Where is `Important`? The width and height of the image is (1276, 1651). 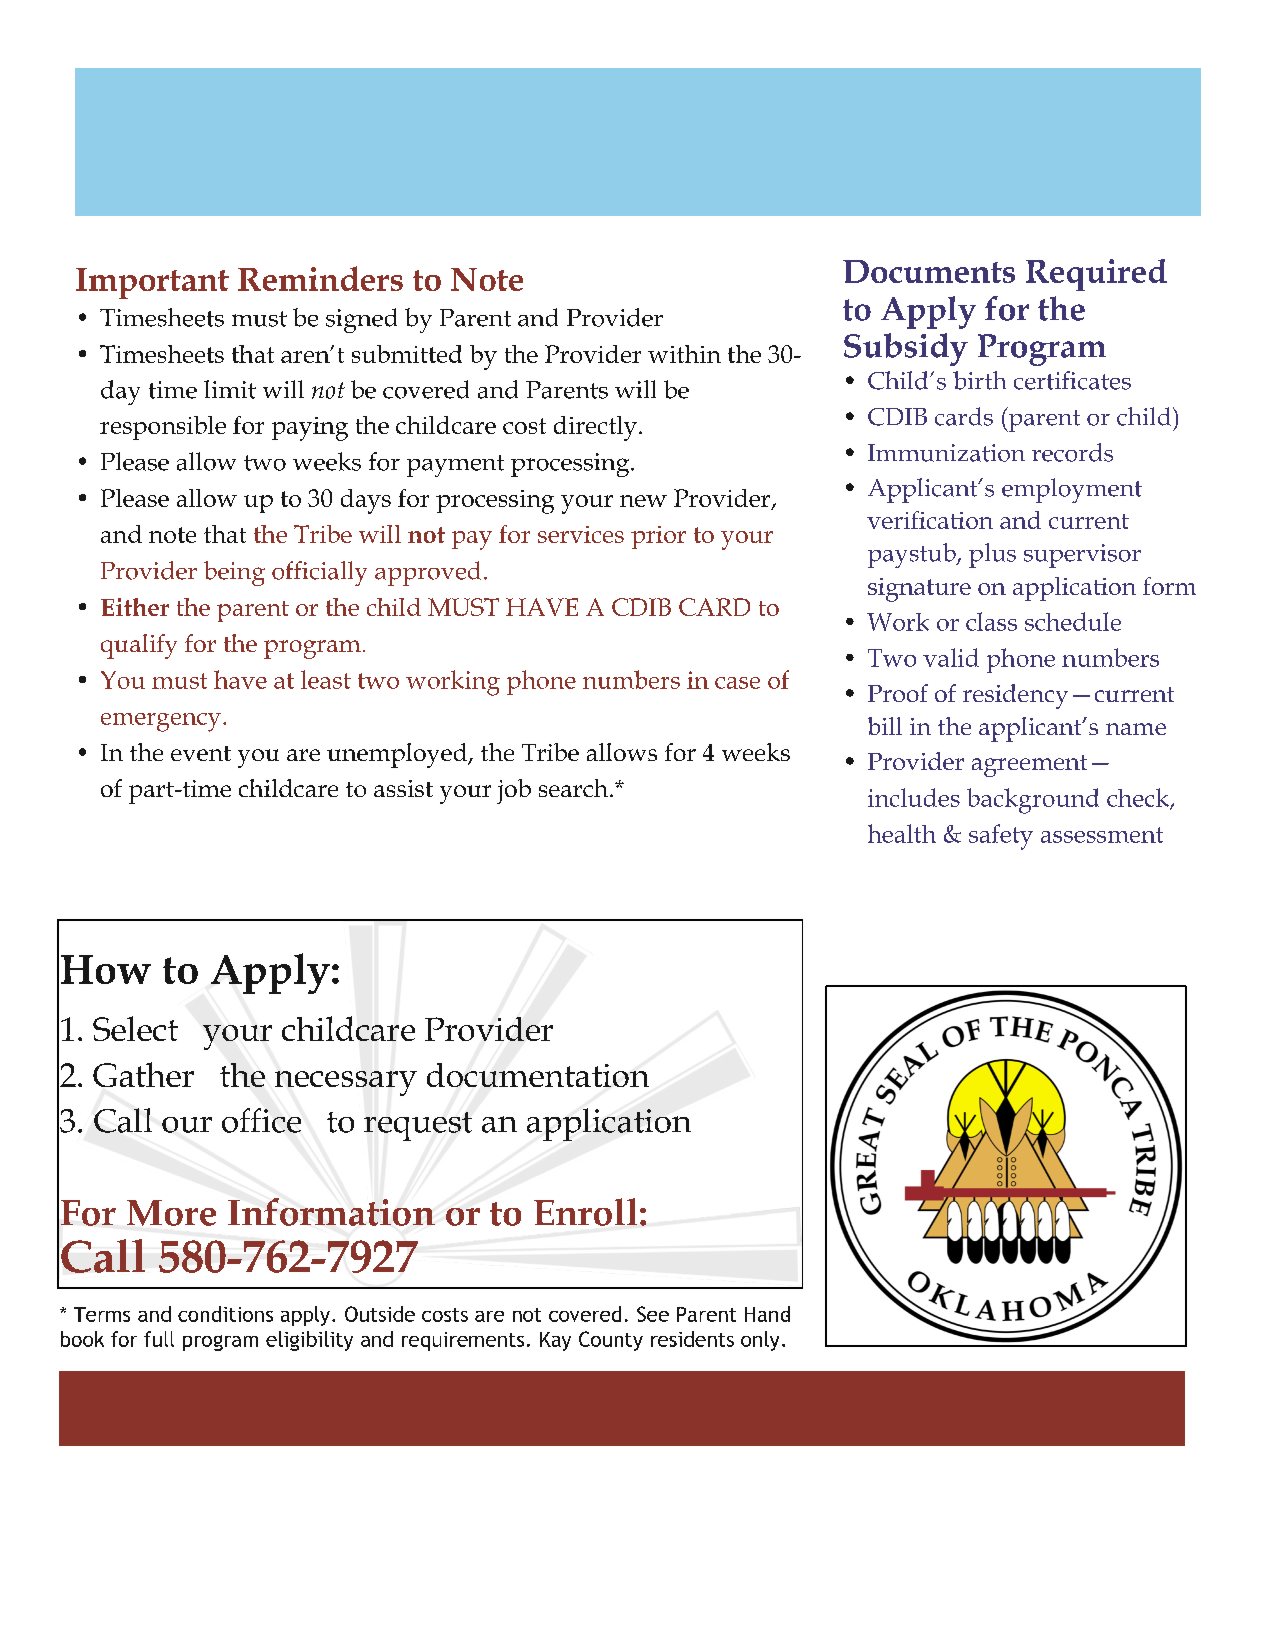
Important is located at coordinates (152, 283).
